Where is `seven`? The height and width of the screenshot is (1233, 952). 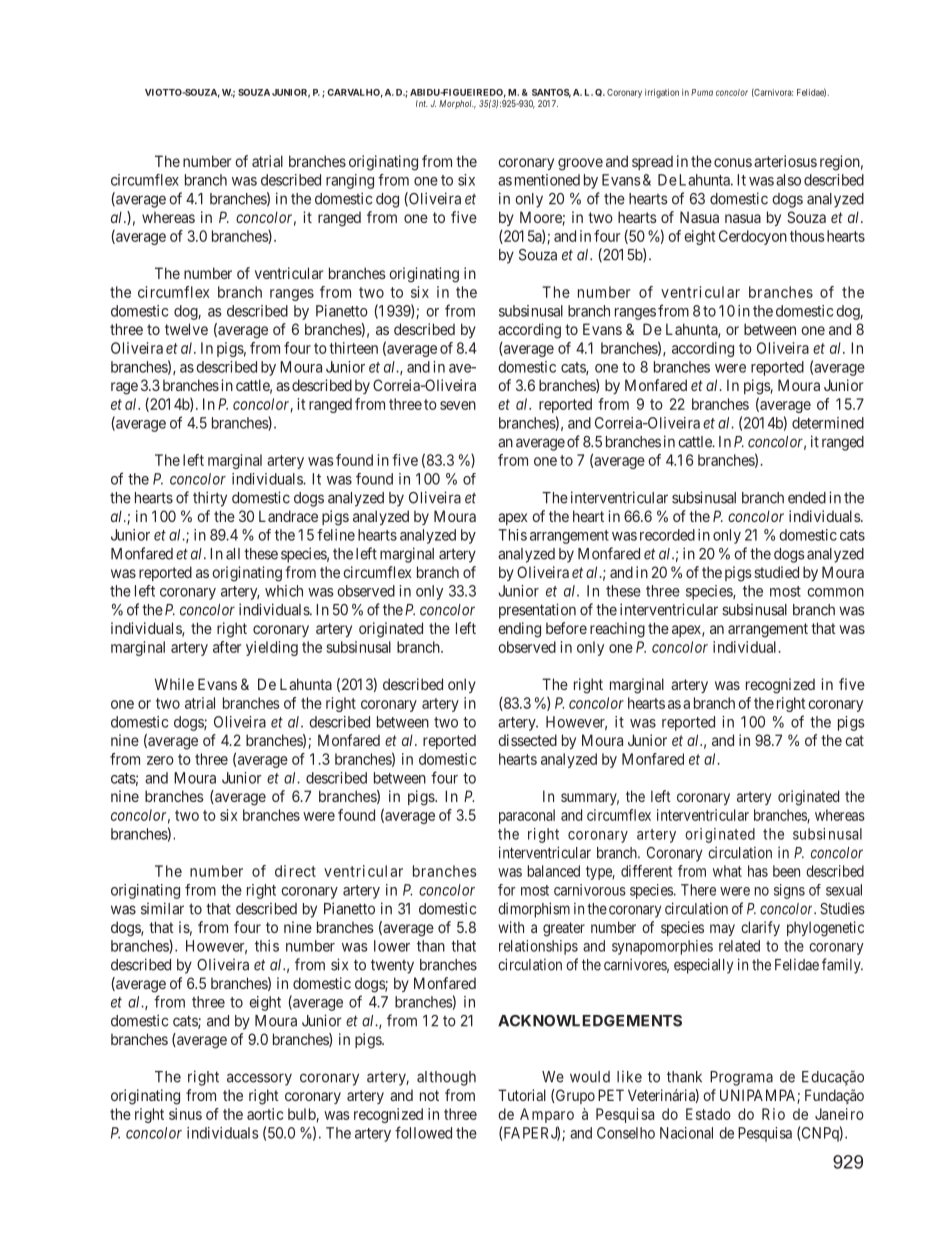 seven is located at coordinates (458, 405).
